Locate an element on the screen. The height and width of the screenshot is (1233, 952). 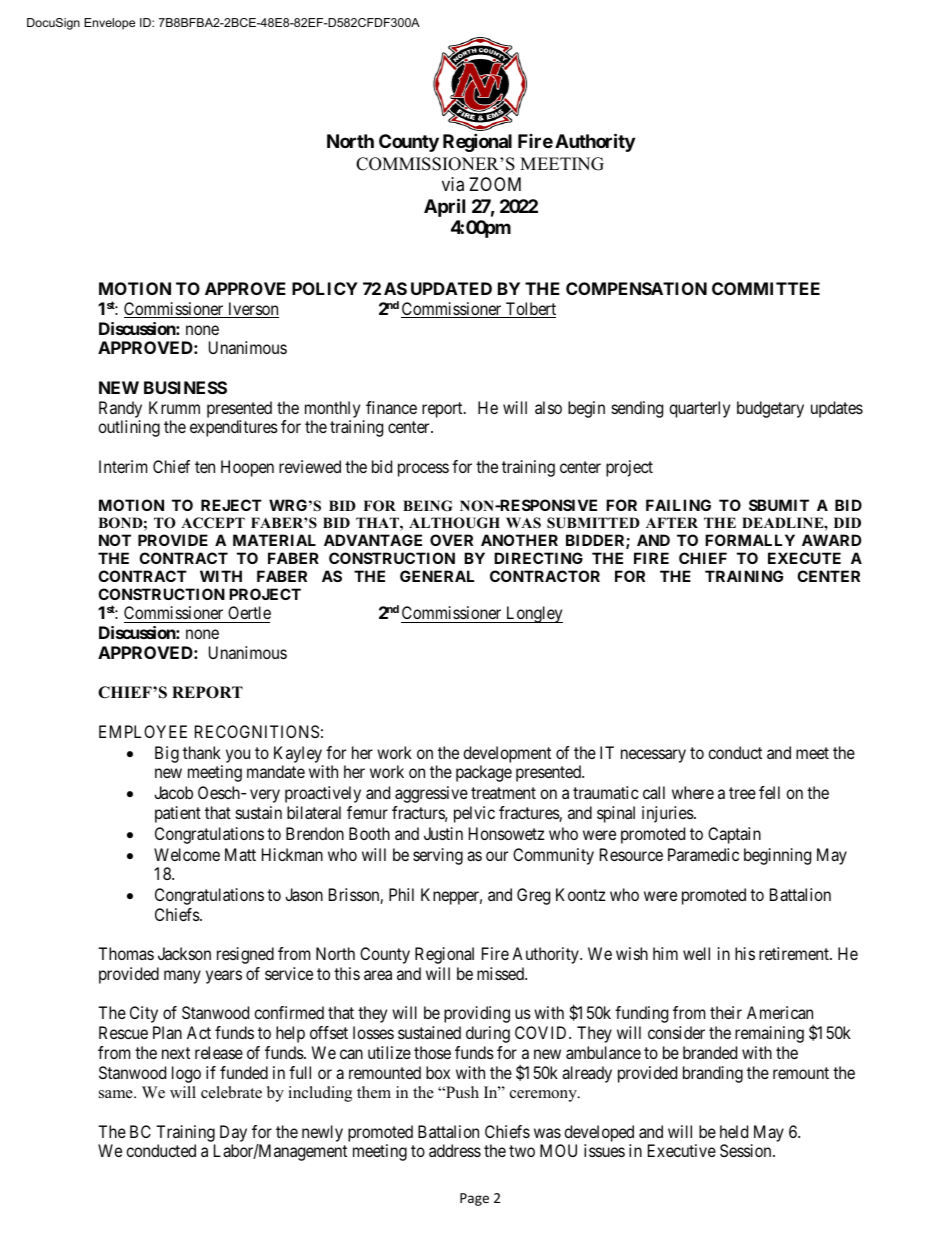
Jackson is located at coordinates (184, 953).
